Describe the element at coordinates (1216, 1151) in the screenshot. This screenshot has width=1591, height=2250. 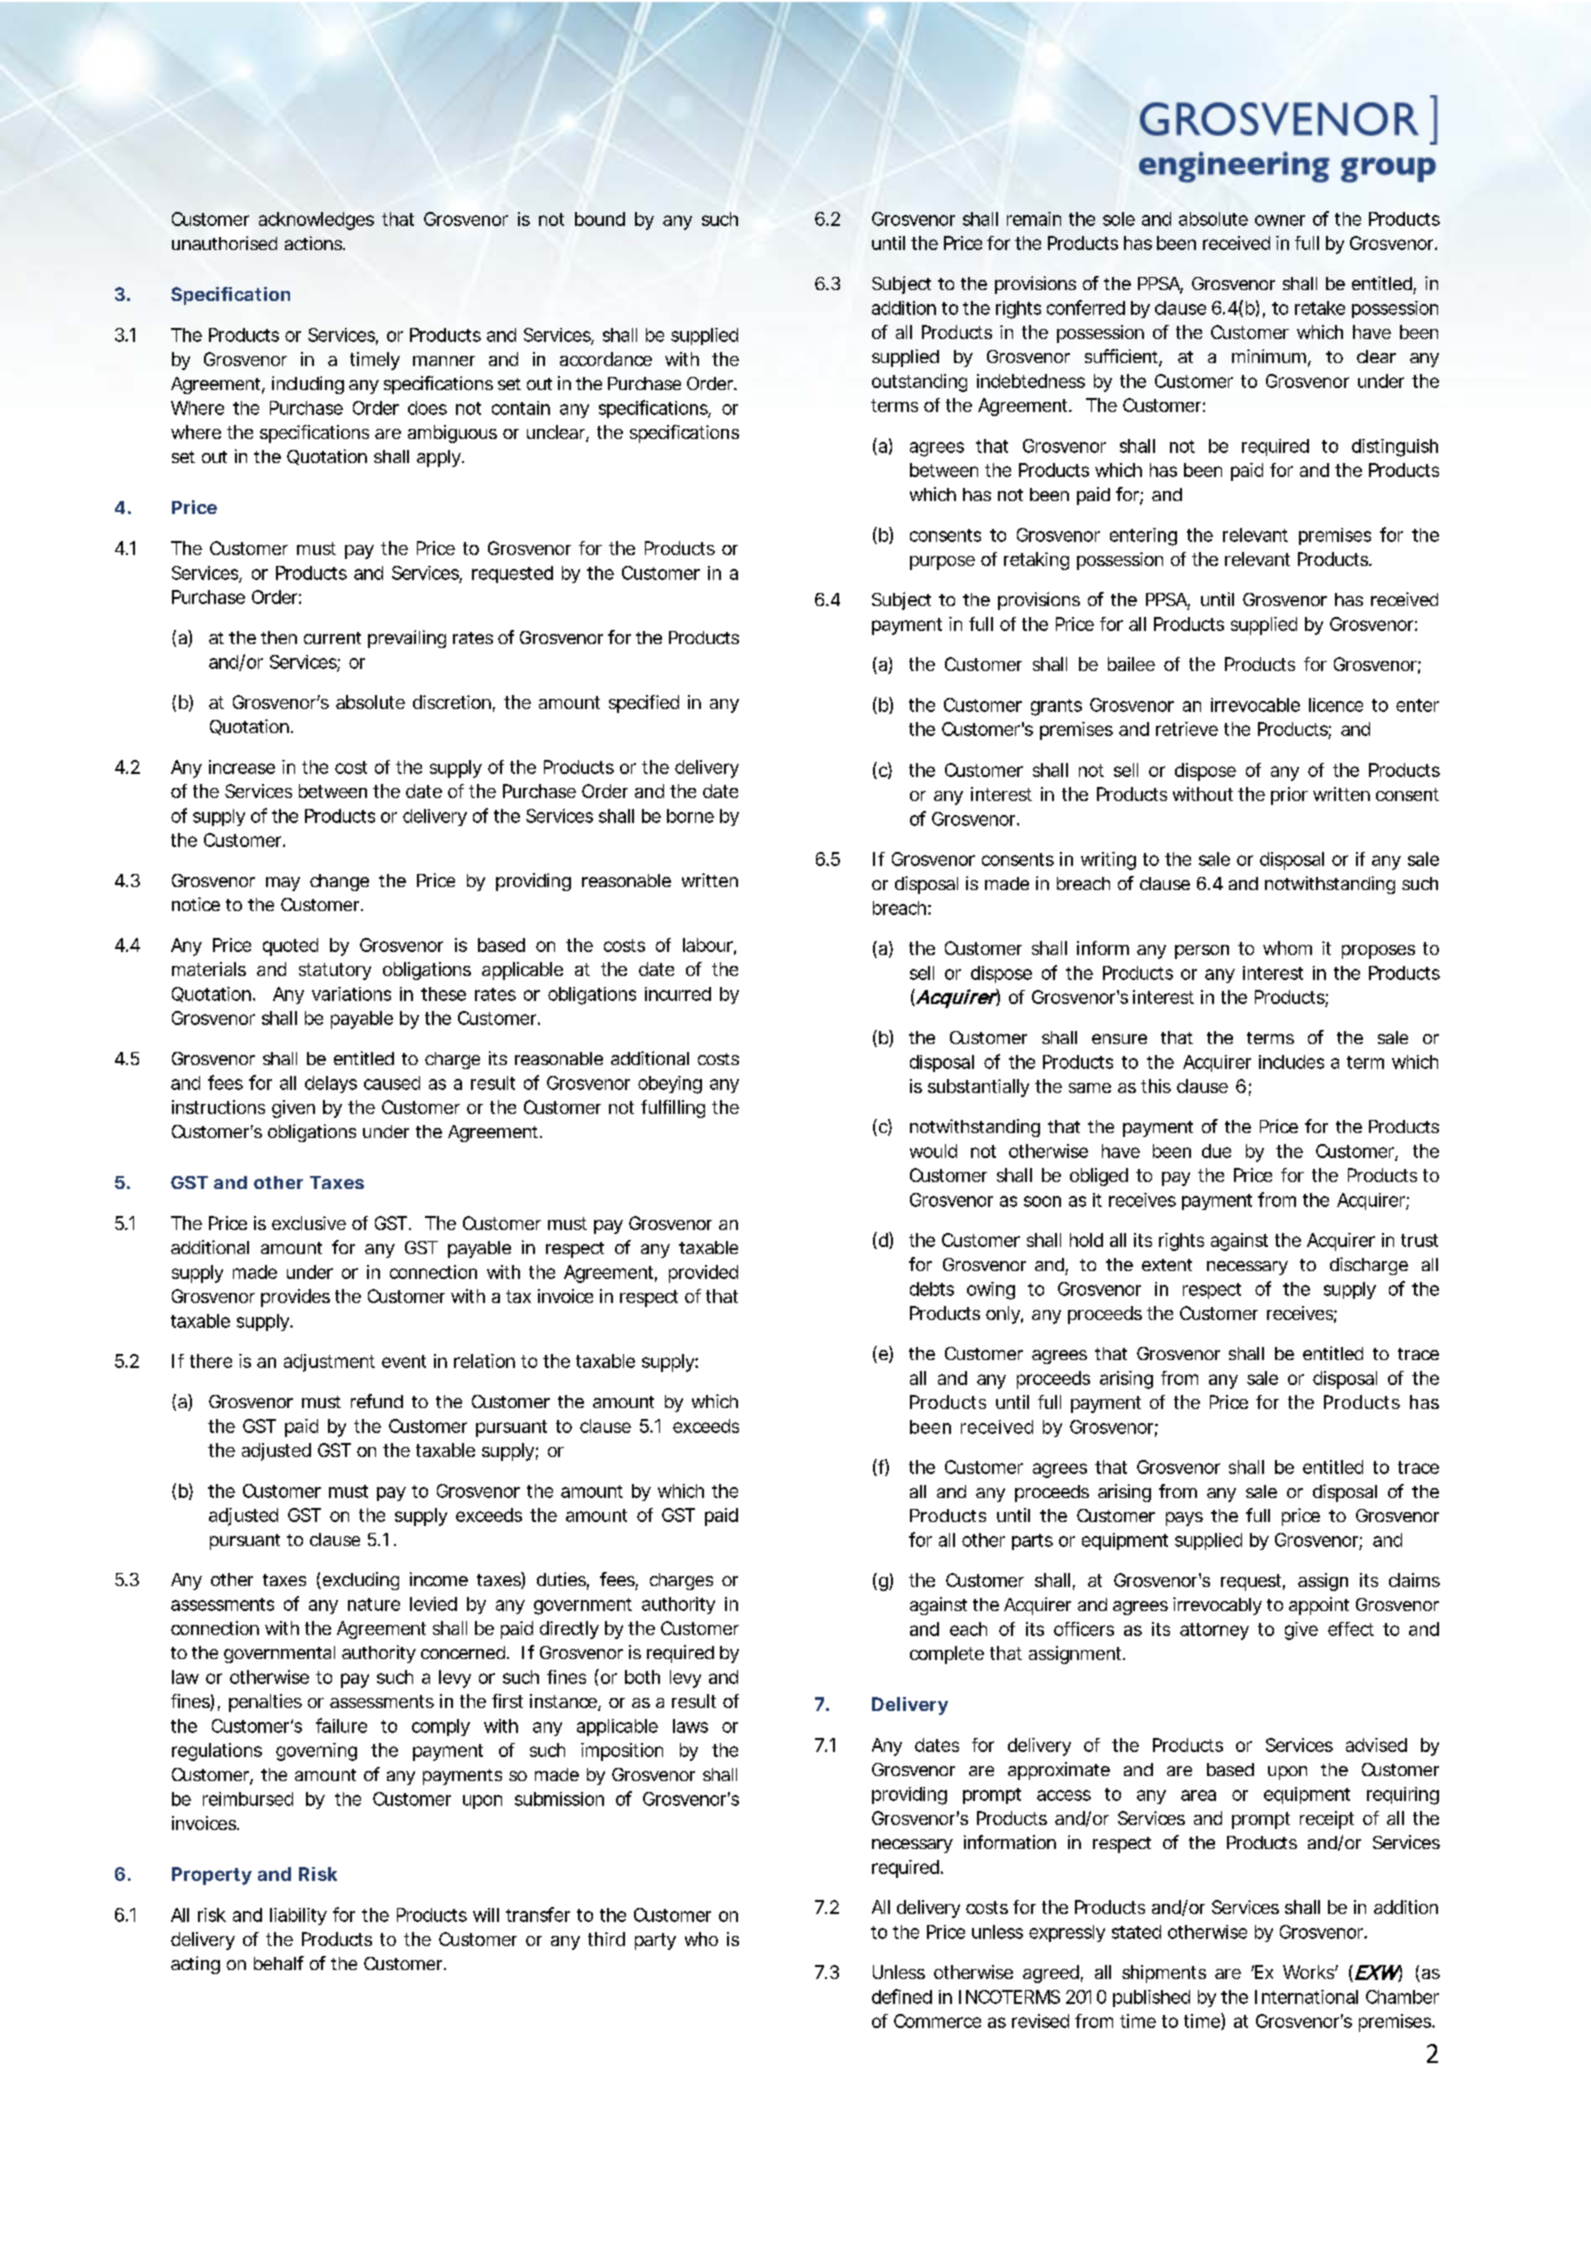
I see `due` at that location.
